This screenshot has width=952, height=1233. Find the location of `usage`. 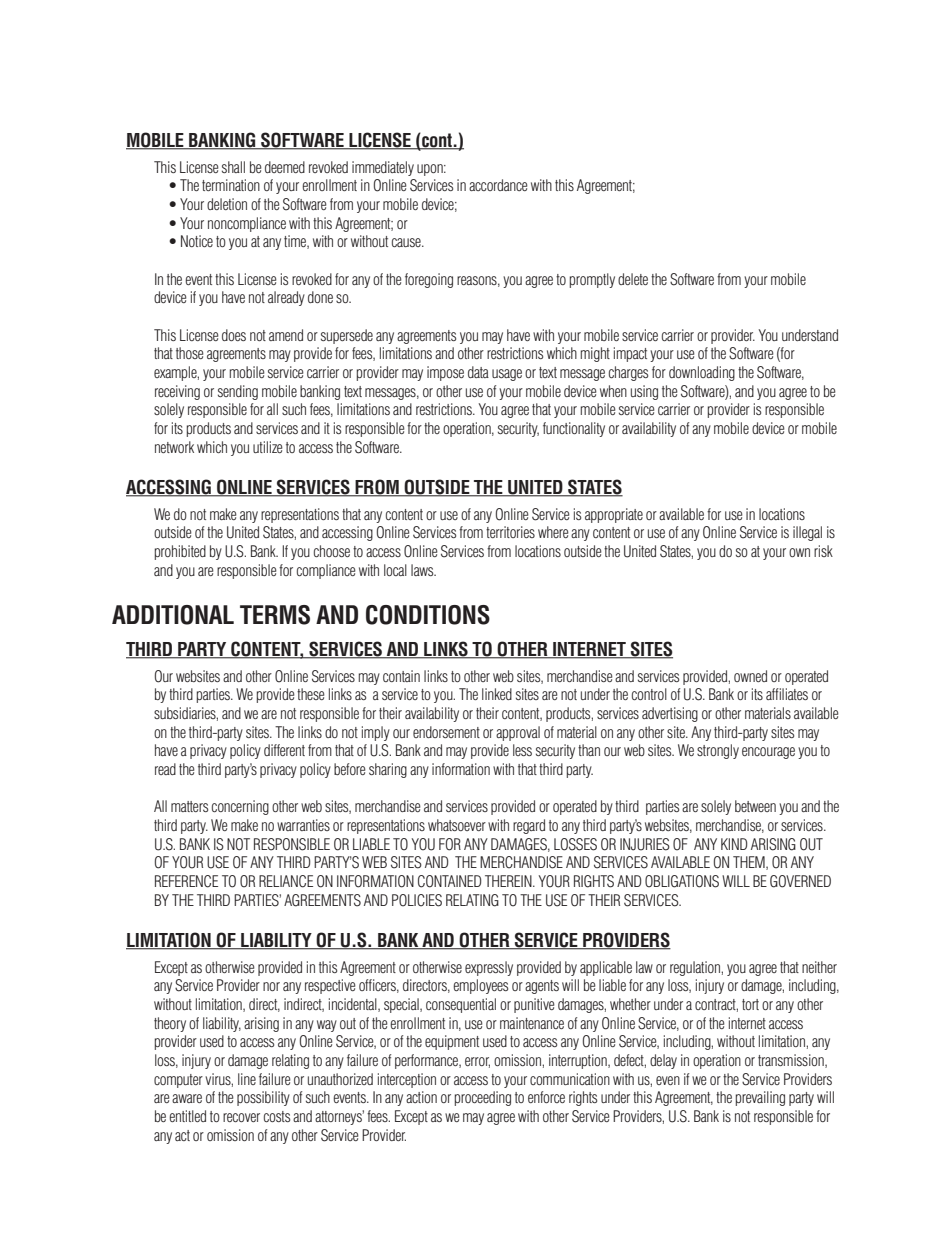

usage is located at coordinates (507, 375).
